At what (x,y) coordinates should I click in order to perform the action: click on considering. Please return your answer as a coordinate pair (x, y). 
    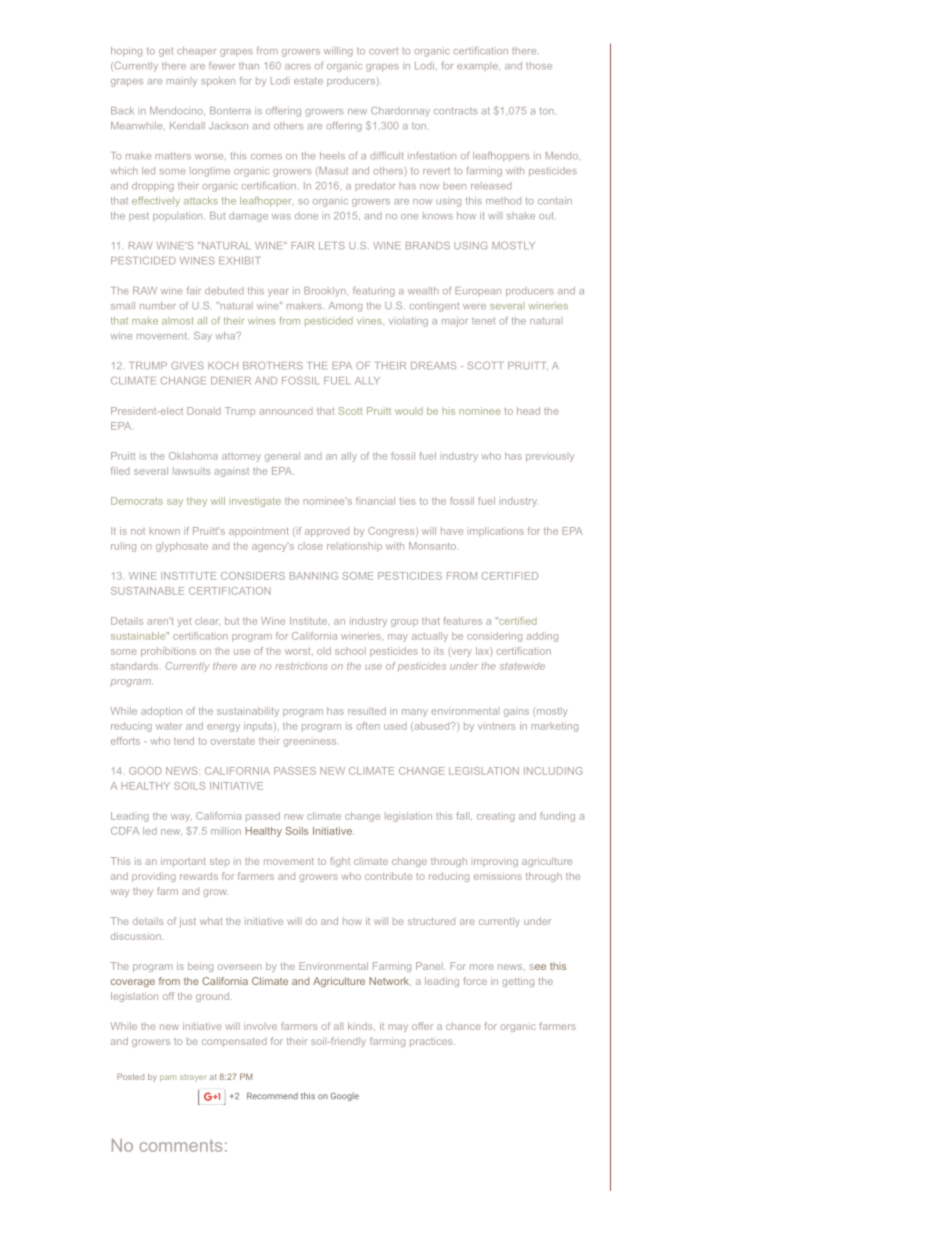
    Looking at the image, I should click on (494, 637).
